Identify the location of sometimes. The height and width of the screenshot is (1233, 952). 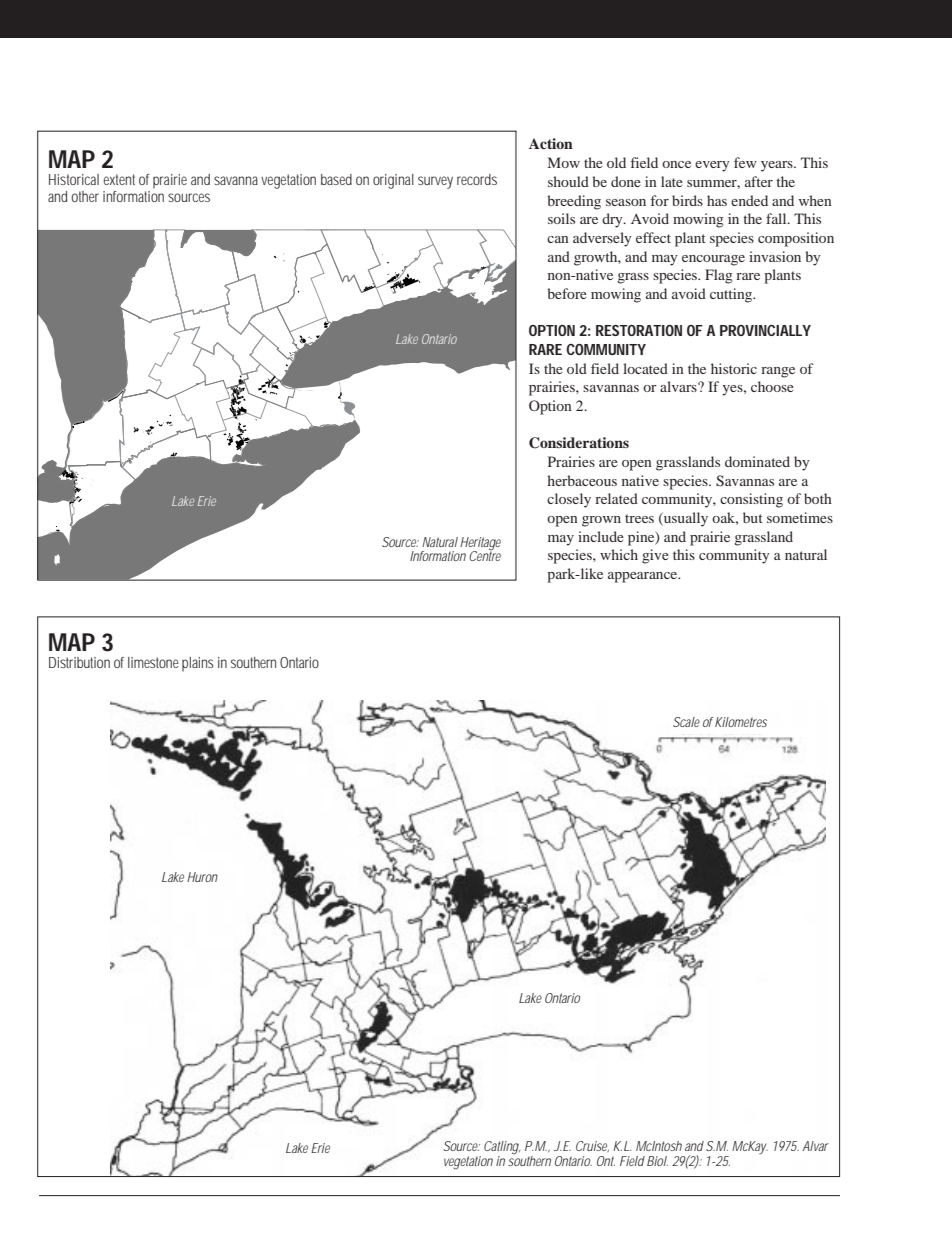
(800, 517).
